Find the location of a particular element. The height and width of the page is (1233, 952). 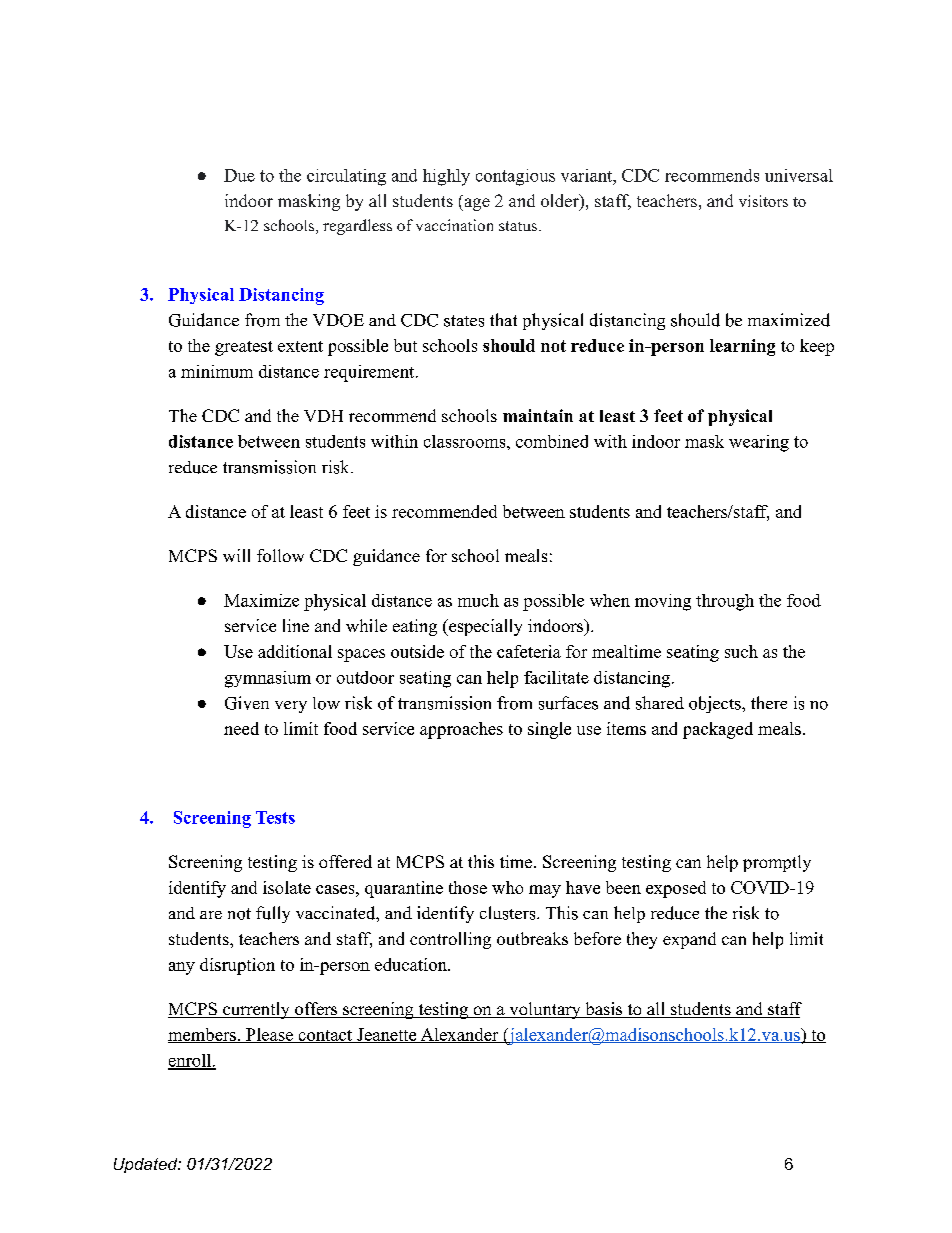

expand is located at coordinates (689, 940).
